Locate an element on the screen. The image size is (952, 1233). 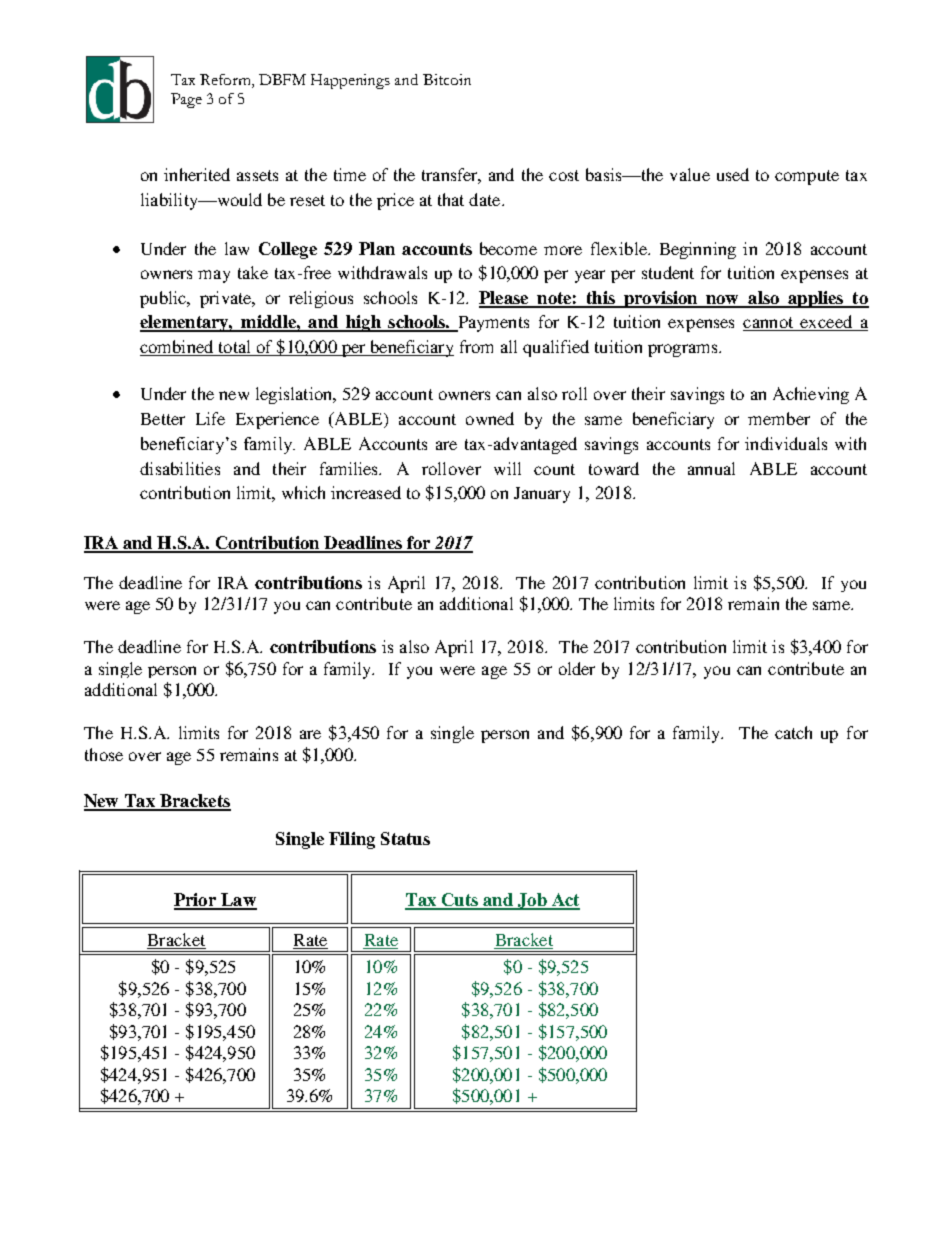
programs is located at coordinates (684, 350).
